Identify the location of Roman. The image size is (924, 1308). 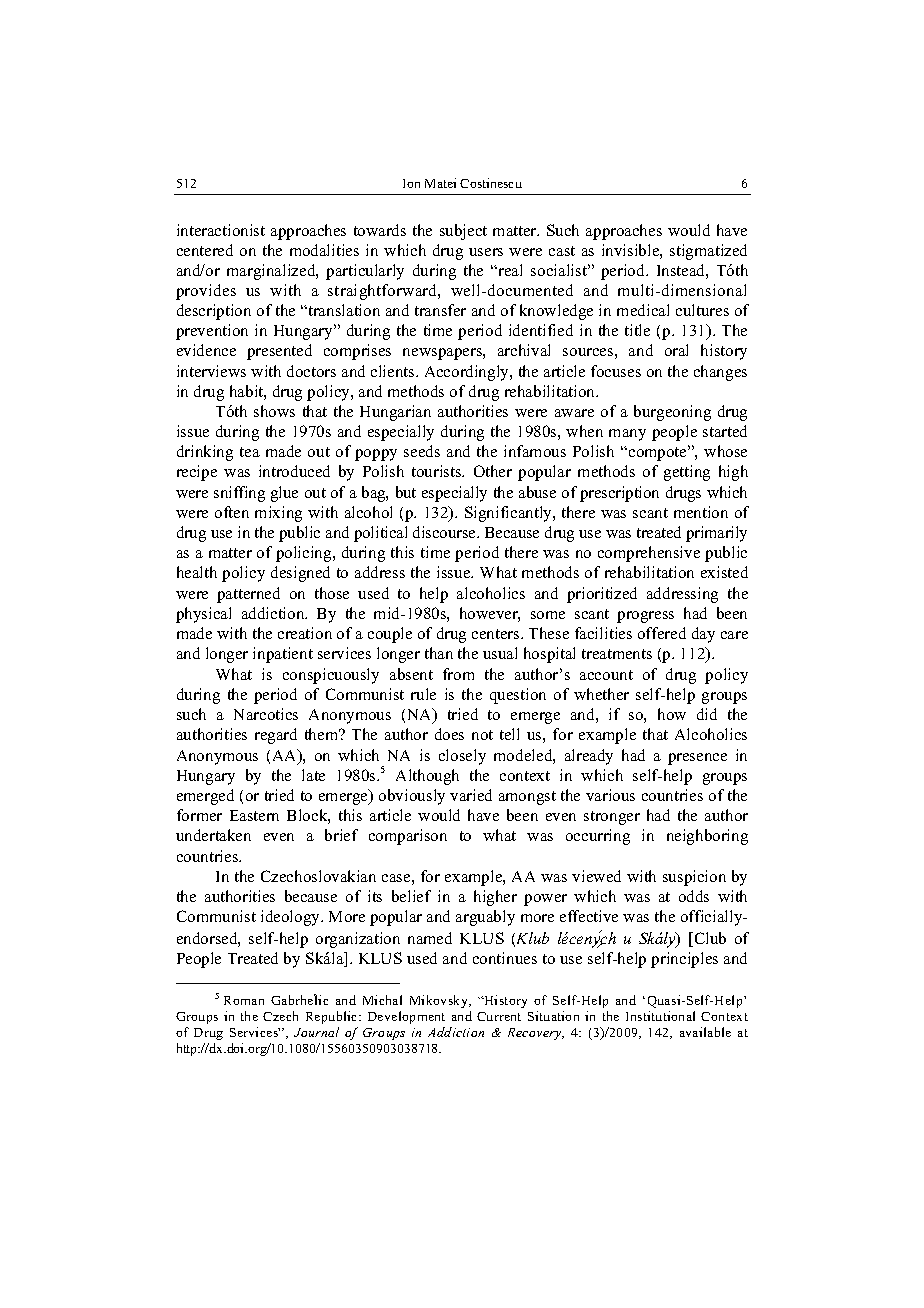
(244, 1000).
